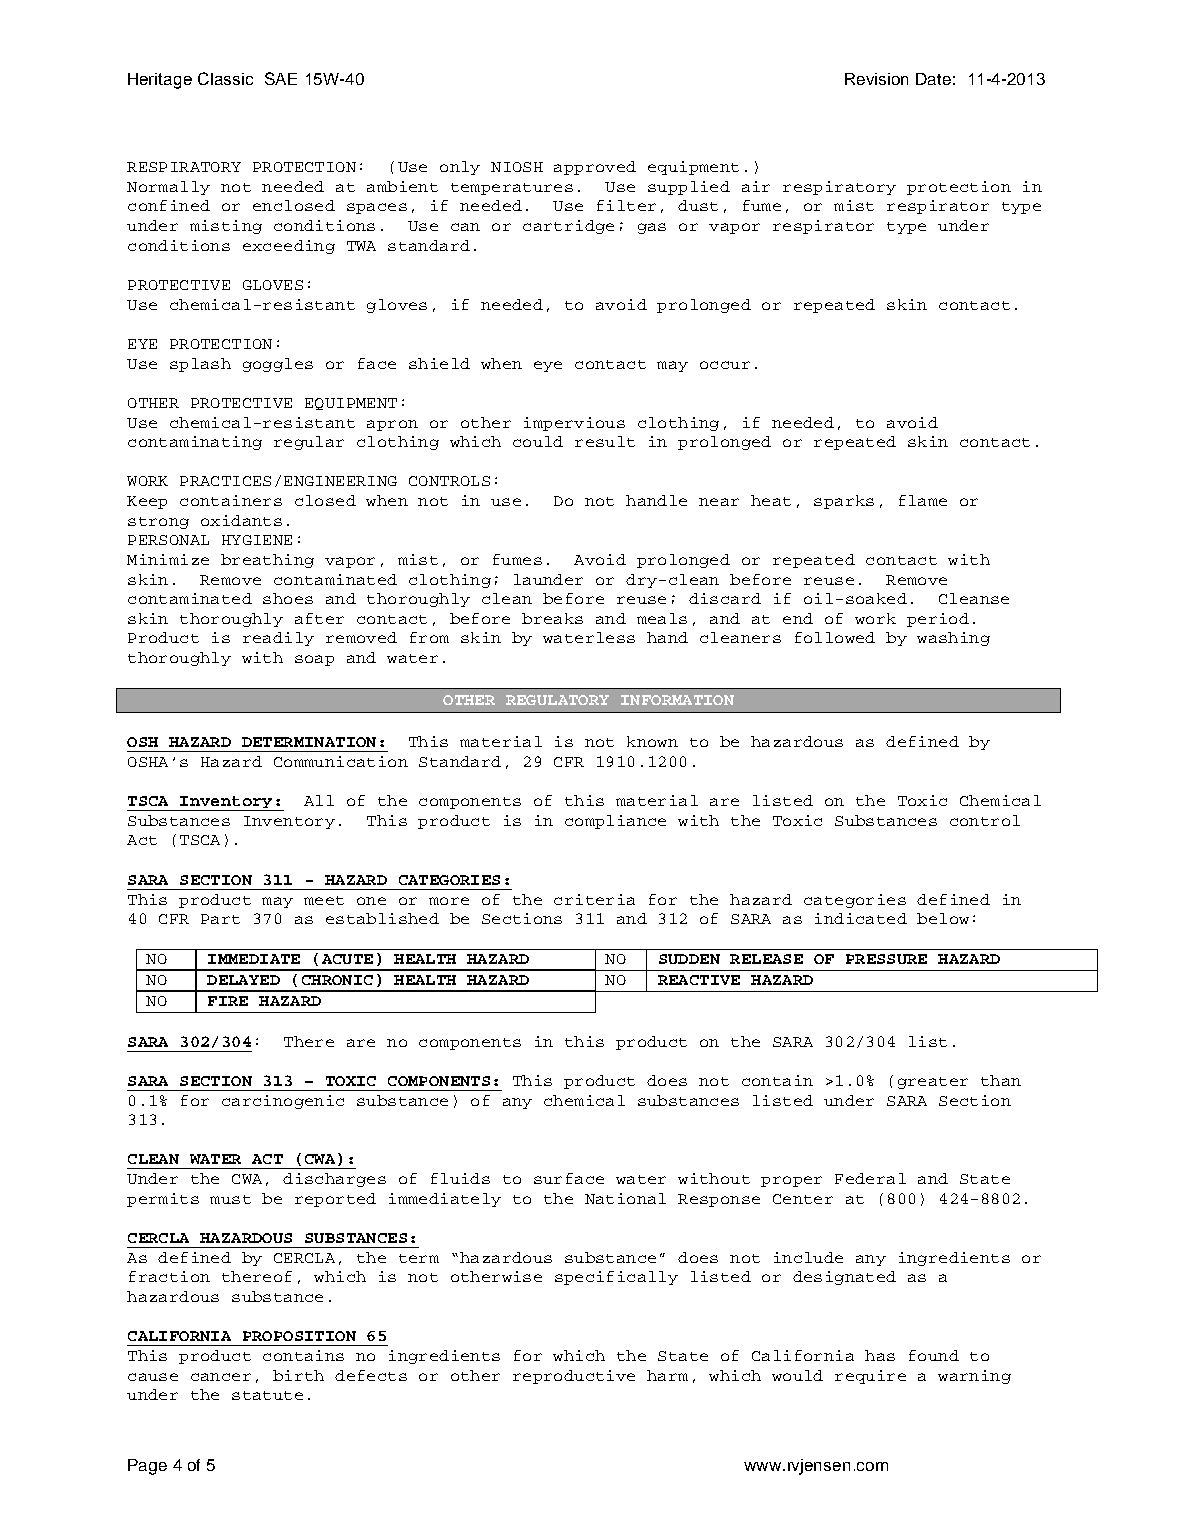 This screenshot has height=1525, width=1178. I want to click on Classic, so click(225, 78).
